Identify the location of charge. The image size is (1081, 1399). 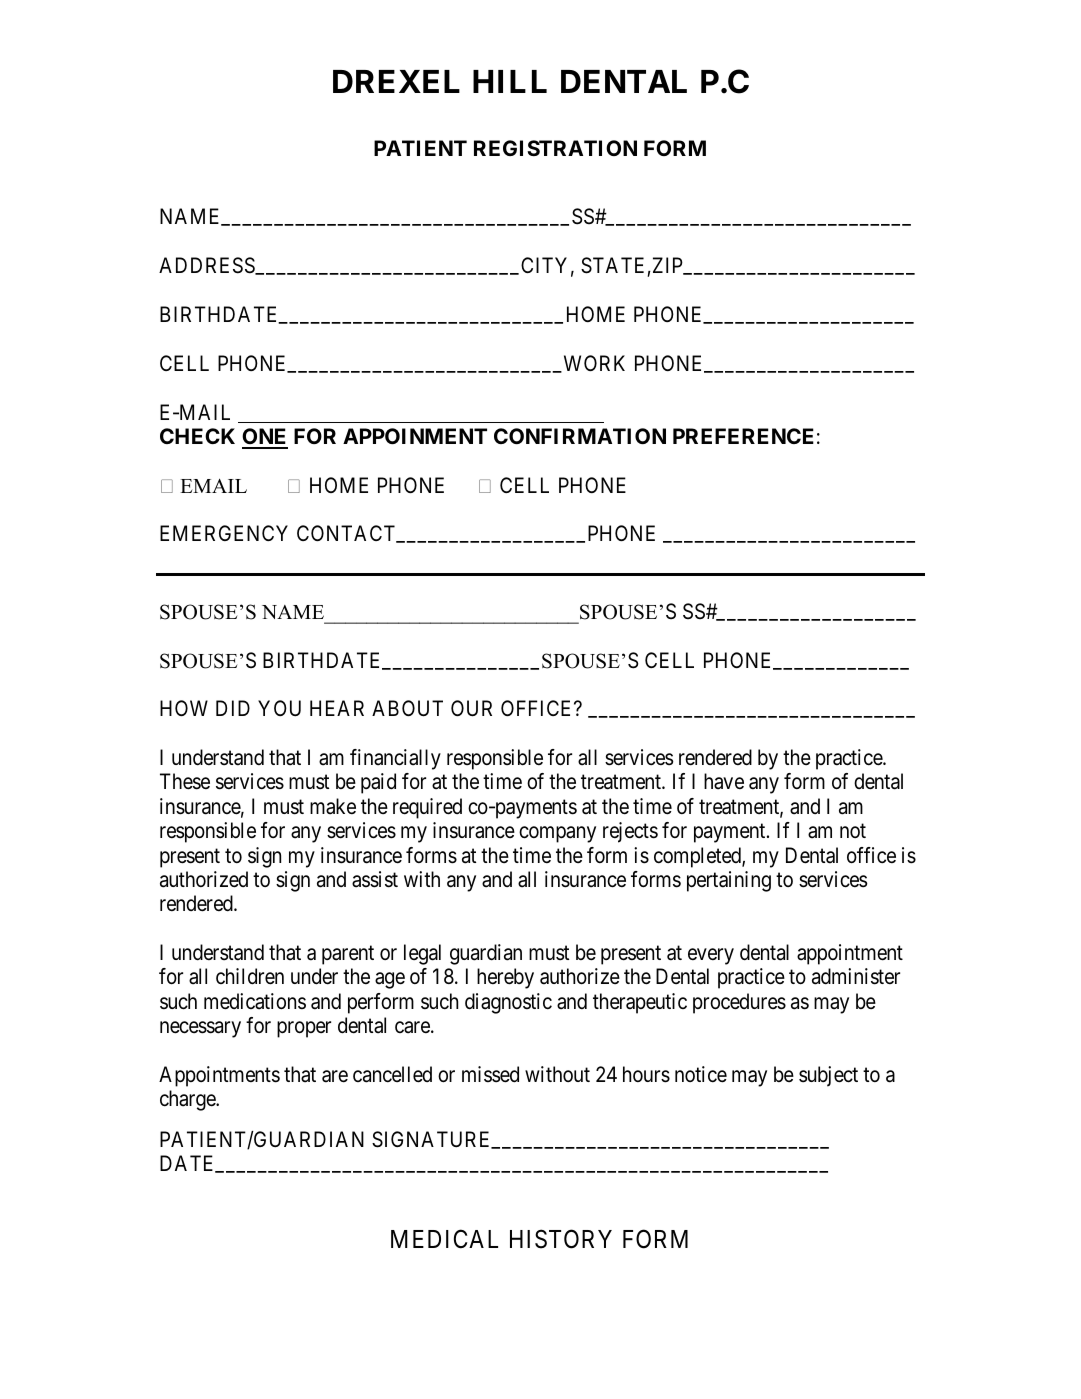
(188, 1100).
